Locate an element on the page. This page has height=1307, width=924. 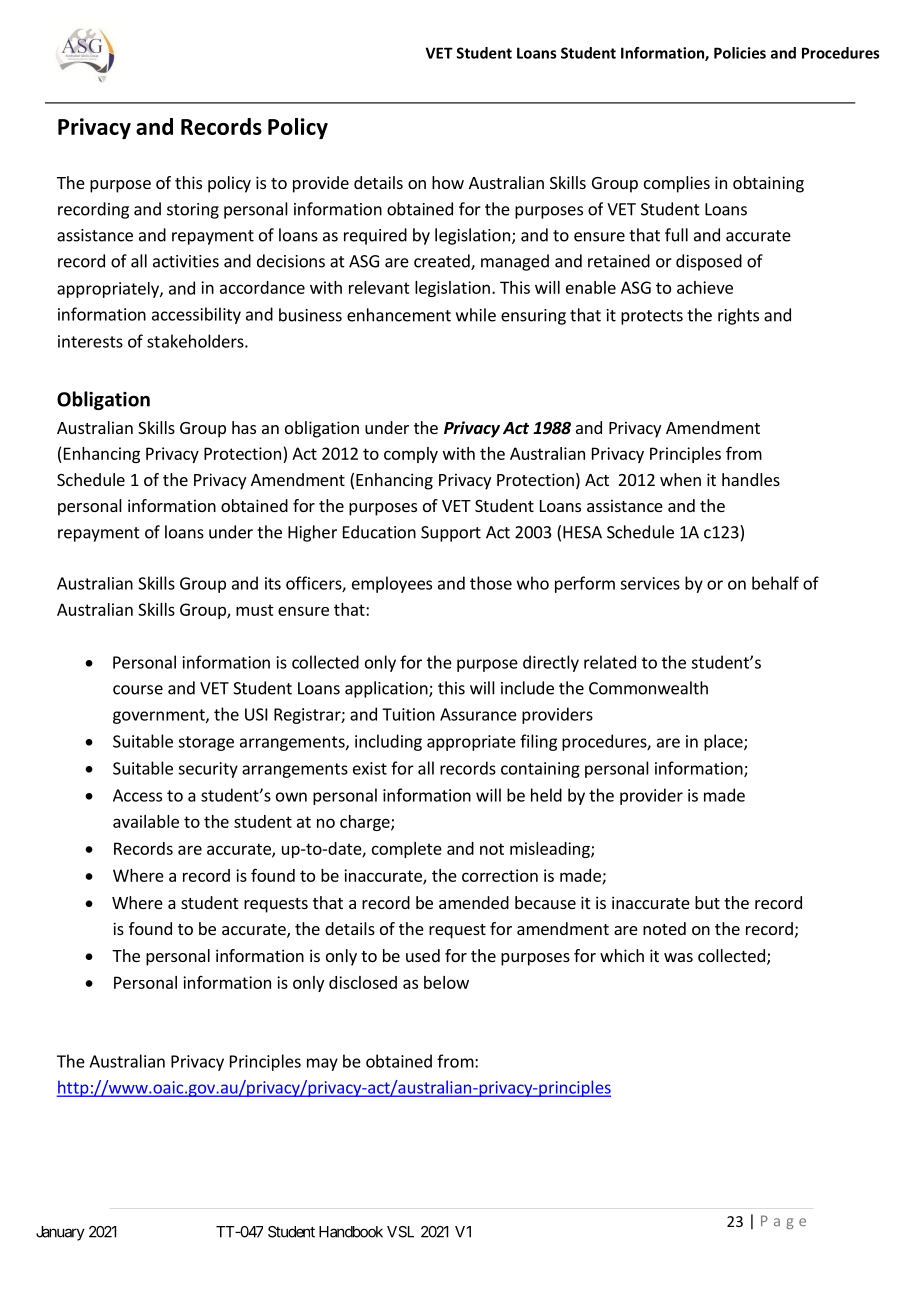
course is located at coordinates (138, 690).
